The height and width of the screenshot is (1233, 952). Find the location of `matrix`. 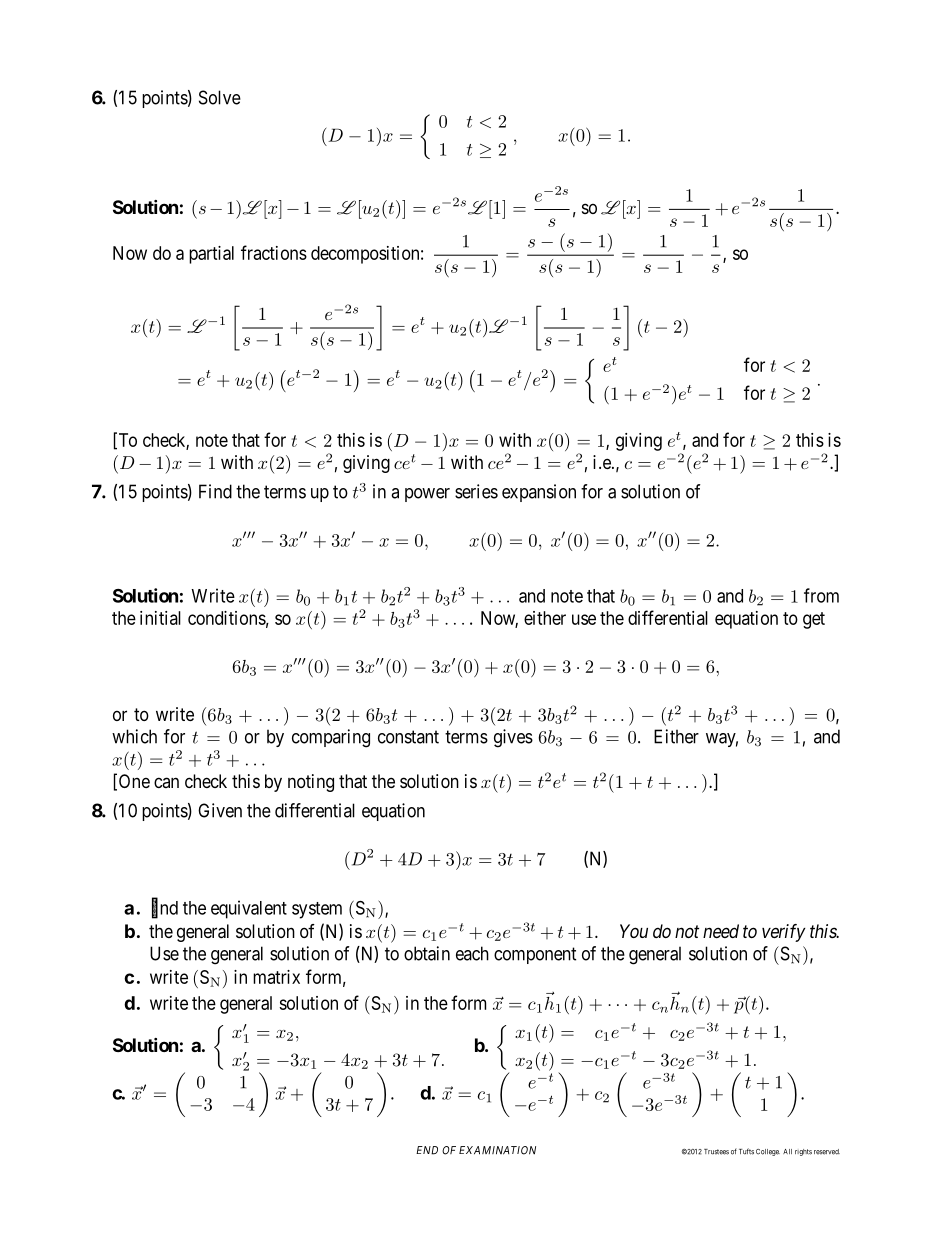

matrix is located at coordinates (276, 977).
